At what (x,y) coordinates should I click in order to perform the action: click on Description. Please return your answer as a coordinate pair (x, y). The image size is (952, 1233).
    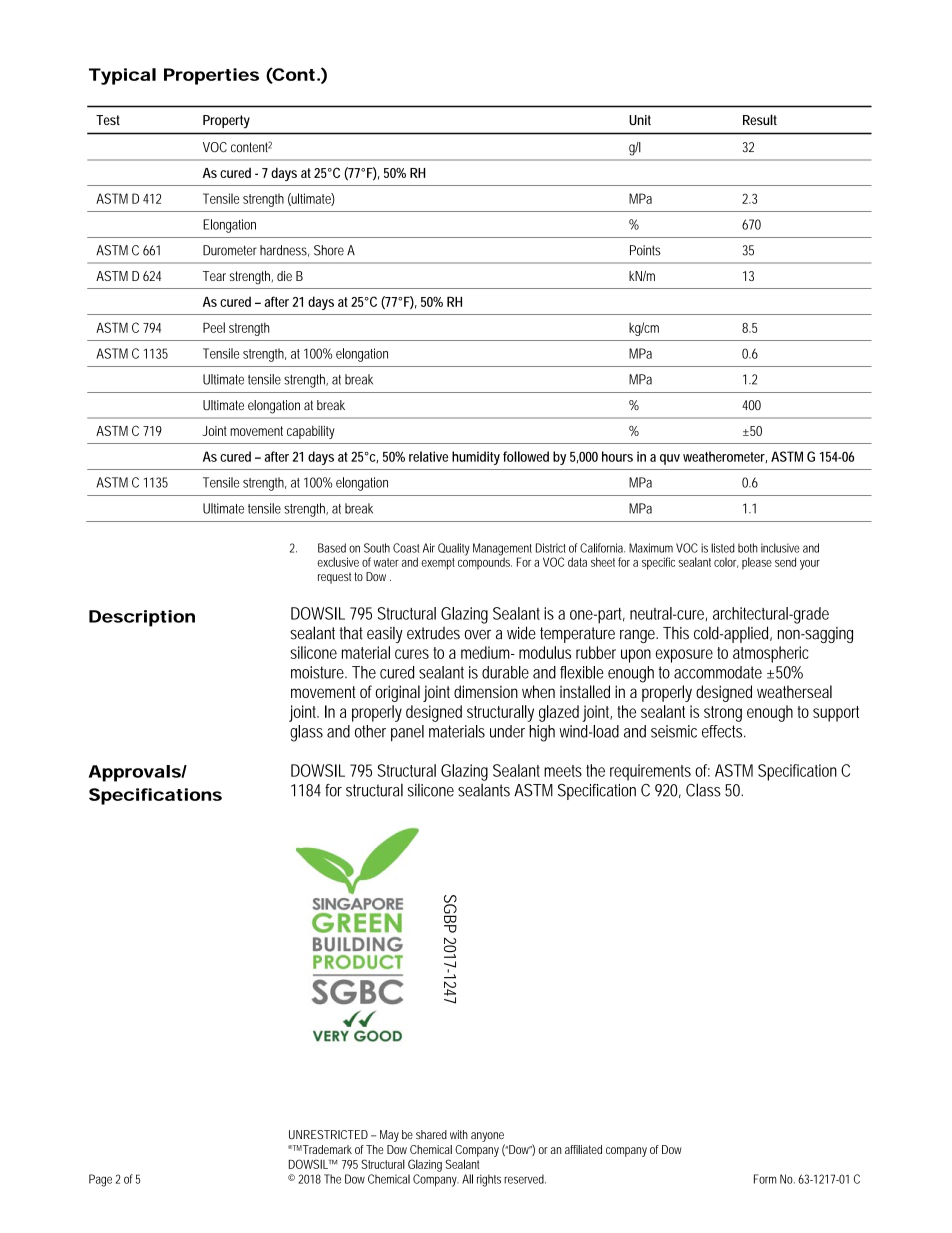
    Looking at the image, I should click on (142, 618).
